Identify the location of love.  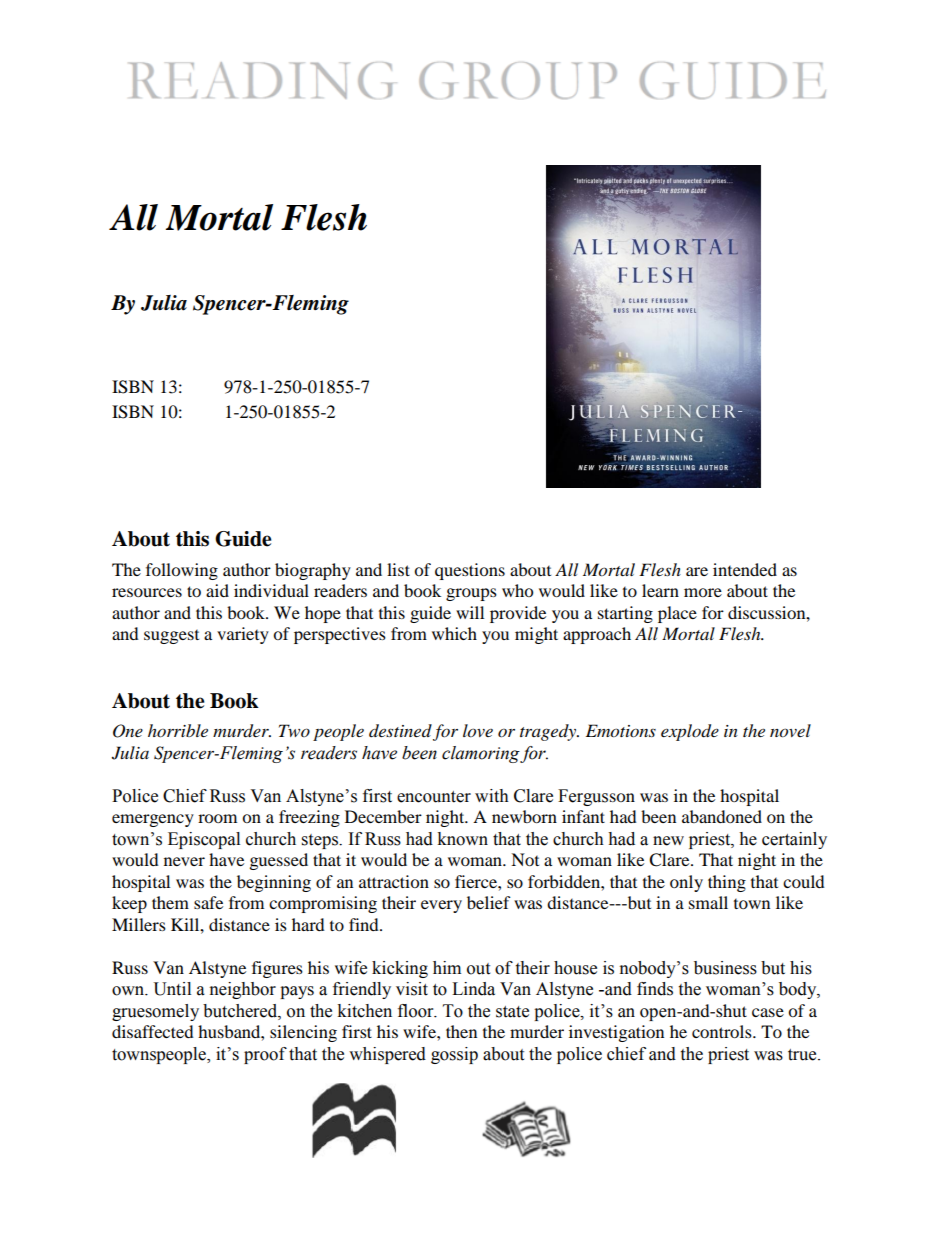
(478, 731).
